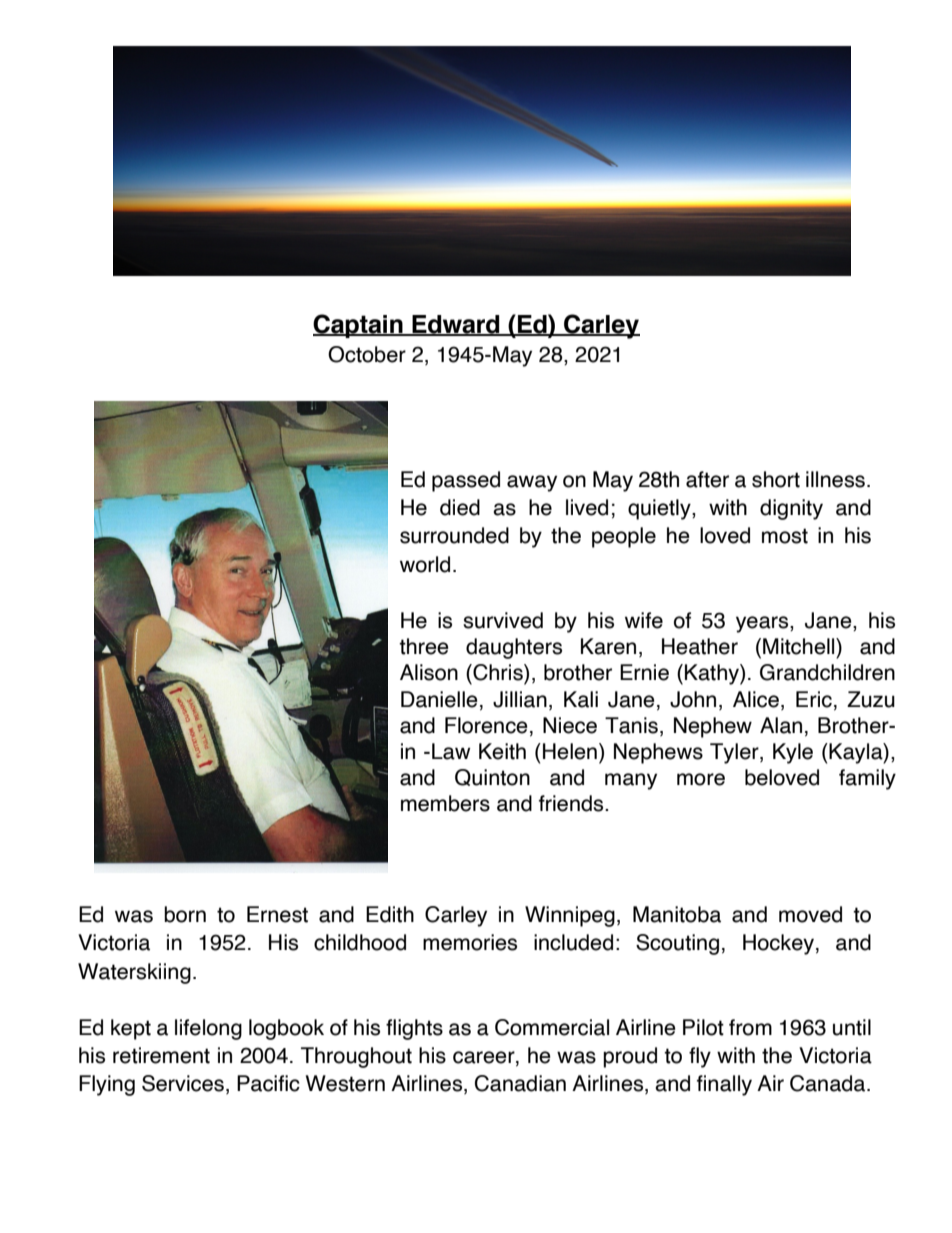  I want to click on members, so click(445, 803).
